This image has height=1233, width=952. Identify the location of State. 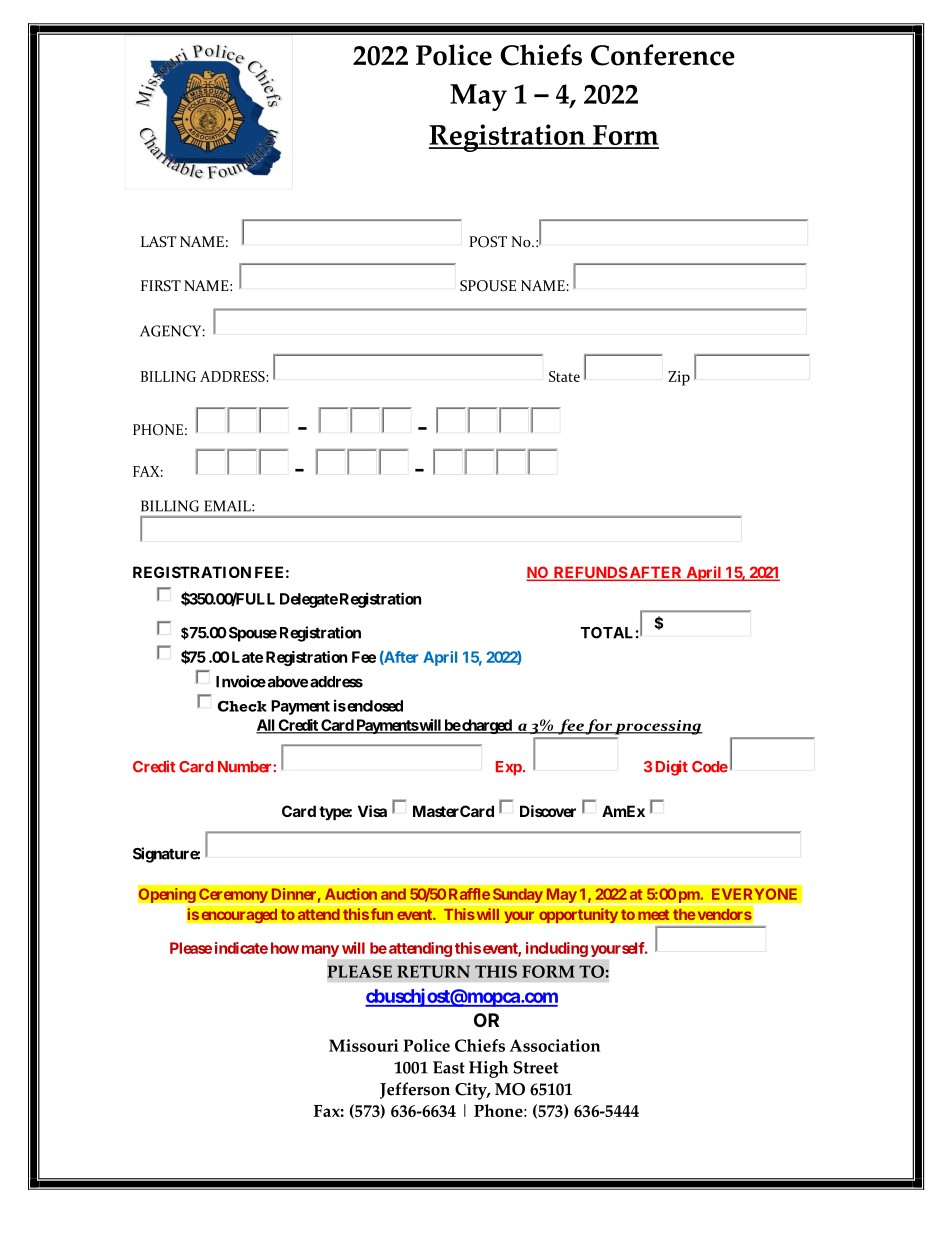
(564, 376).
